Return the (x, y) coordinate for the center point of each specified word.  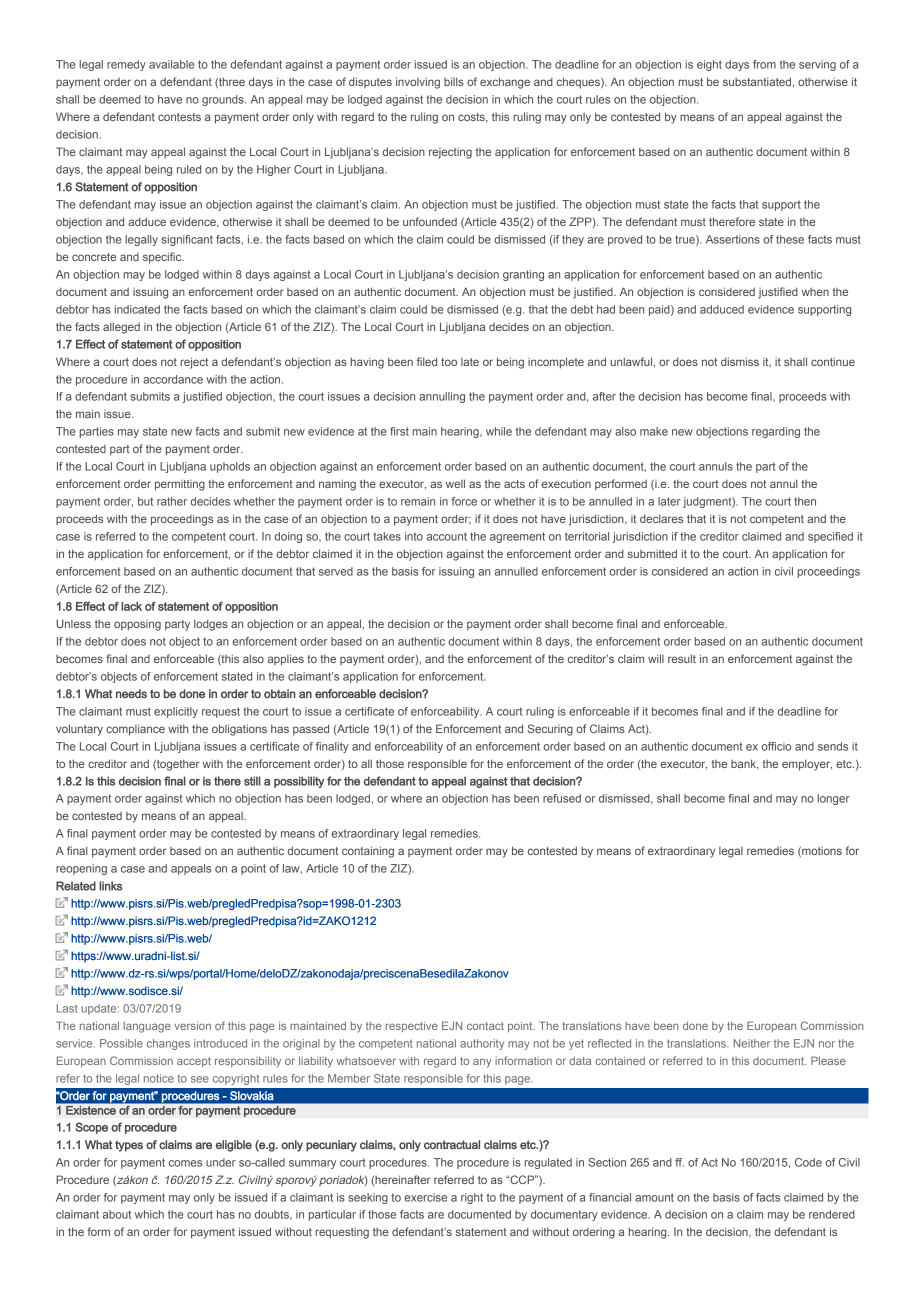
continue (833, 361)
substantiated (757, 81)
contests (179, 117)
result (682, 658)
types (129, 1146)
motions (821, 852)
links (111, 886)
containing (368, 852)
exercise (426, 1197)
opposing (137, 625)
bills (454, 81)
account (447, 536)
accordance (173, 379)
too (449, 362)
